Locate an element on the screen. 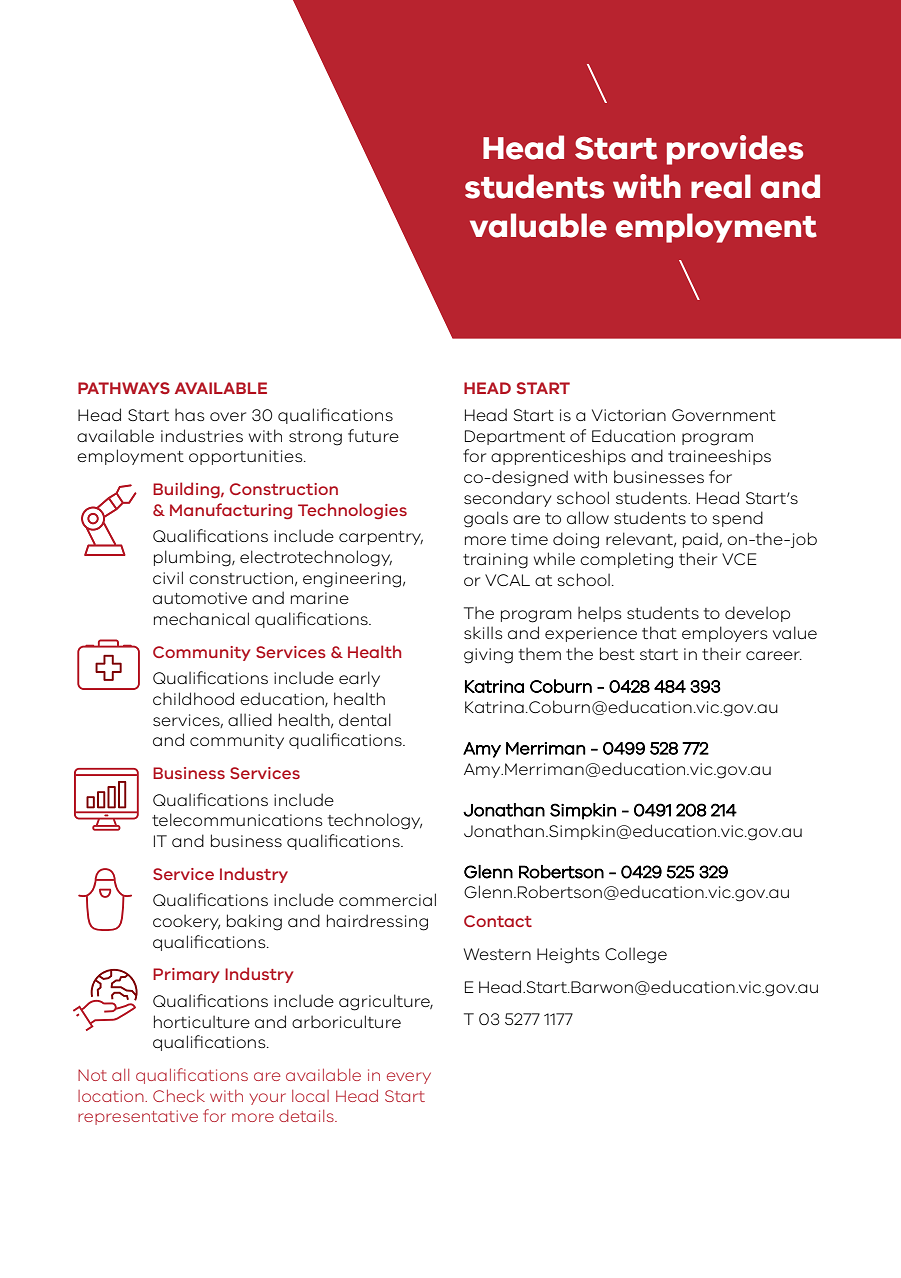 The height and width of the screenshot is (1278, 901). employers is located at coordinates (725, 634).
